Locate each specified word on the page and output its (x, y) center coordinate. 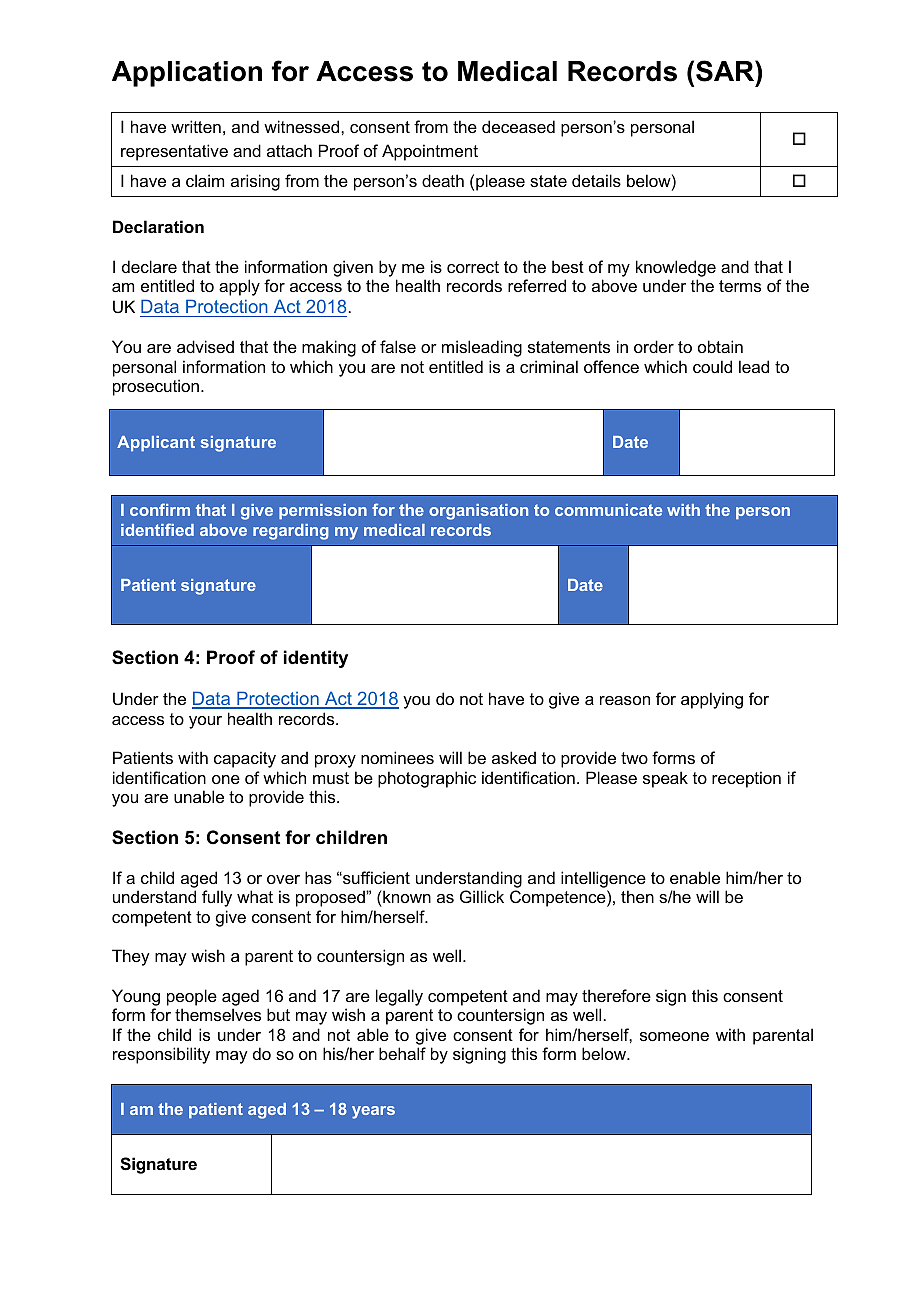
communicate (608, 510)
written (196, 126)
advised (205, 346)
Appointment (430, 152)
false (398, 346)
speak (665, 779)
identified (157, 529)
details (596, 180)
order (654, 346)
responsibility (161, 1055)
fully (217, 898)
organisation (478, 512)
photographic (427, 779)
